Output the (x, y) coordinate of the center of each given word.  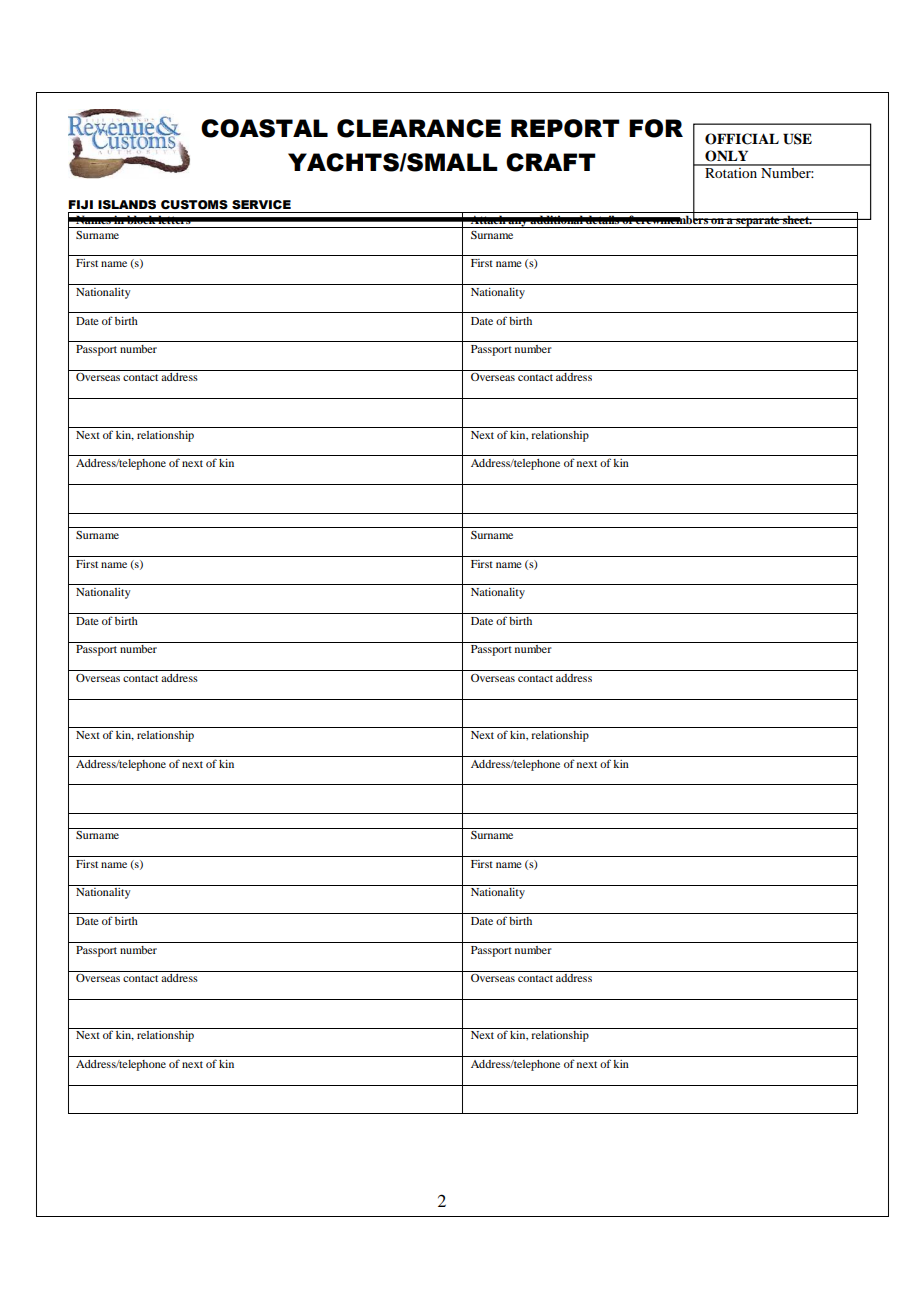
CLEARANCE (419, 128)
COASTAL (264, 128)
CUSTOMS (194, 205)
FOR (656, 128)
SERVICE (261, 205)
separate (758, 222)
